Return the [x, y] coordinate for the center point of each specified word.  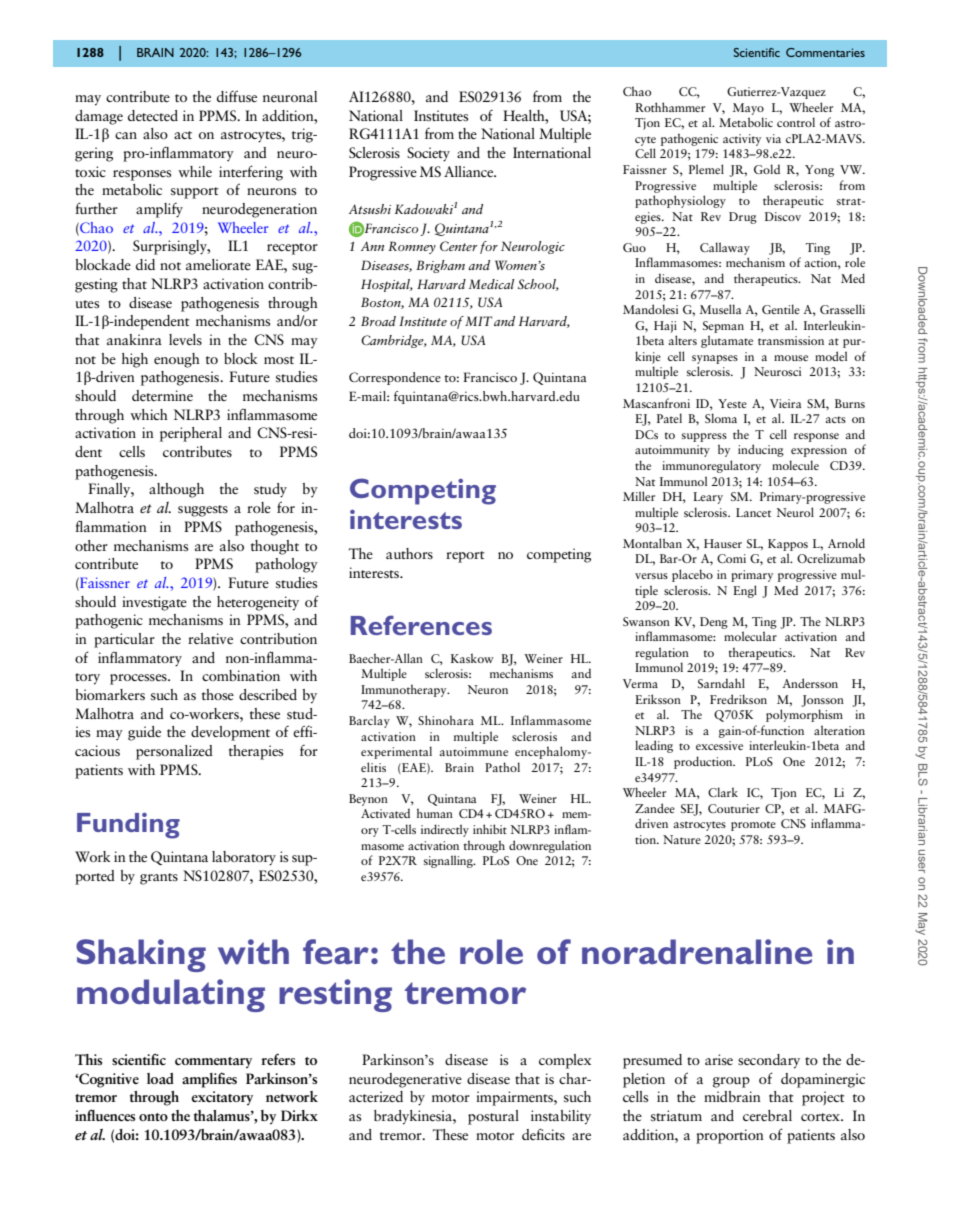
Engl [745, 591]
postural [493, 1117]
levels [185, 339]
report [465, 557]
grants [159, 879]
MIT [478, 321]
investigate [154, 603]
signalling [449, 861]
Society [428, 154]
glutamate [727, 341]
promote [753, 826]
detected [153, 115]
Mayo [748, 109]
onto [153, 1117]
